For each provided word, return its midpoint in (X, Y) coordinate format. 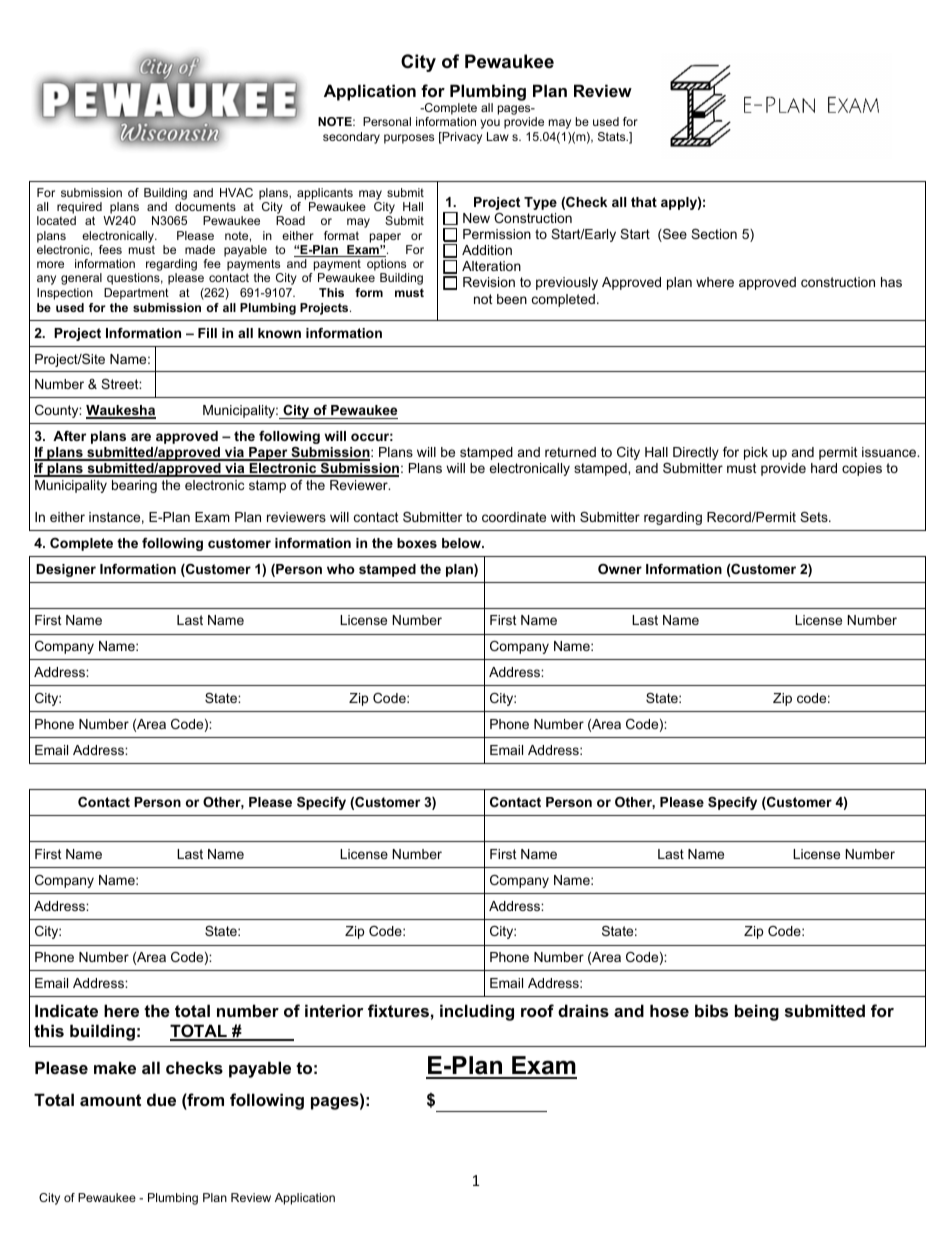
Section (714, 234)
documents (205, 206)
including (477, 1012)
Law (498, 136)
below (462, 543)
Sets (815, 517)
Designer (66, 570)
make (115, 1067)
